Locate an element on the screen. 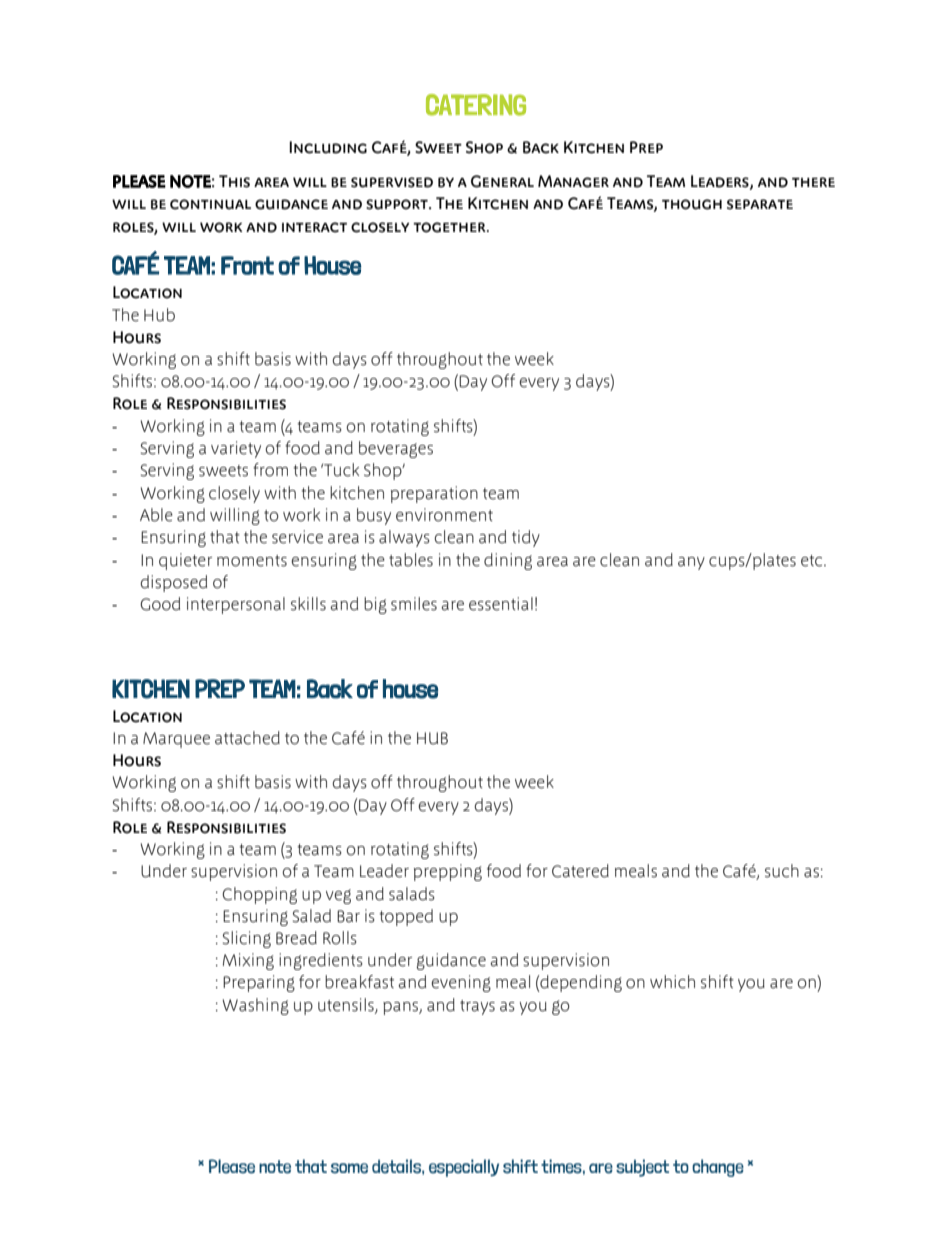 The width and height of the screenshot is (952, 1233). interpersonal is located at coordinates (236, 605).
